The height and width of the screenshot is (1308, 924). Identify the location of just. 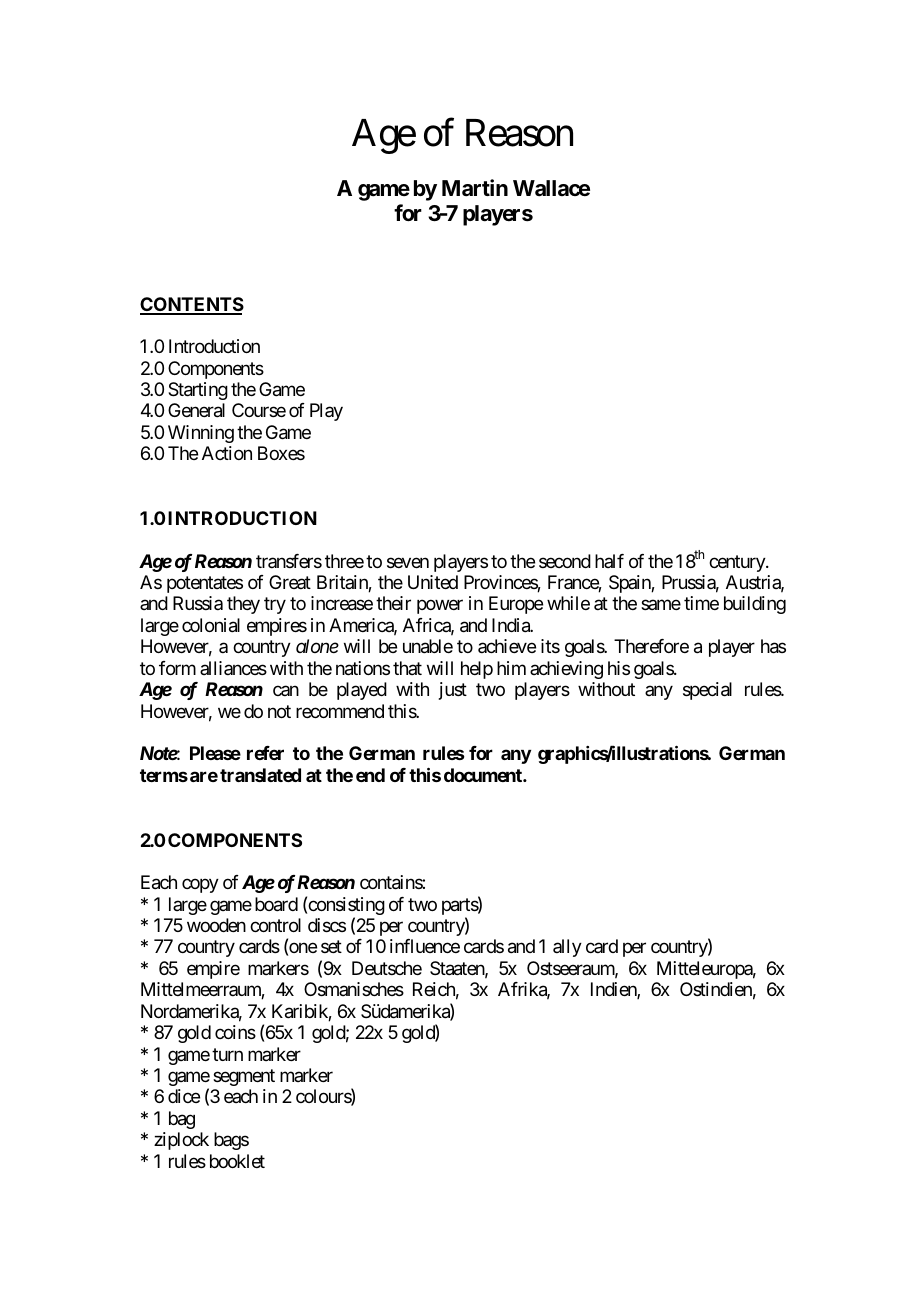
(453, 691).
